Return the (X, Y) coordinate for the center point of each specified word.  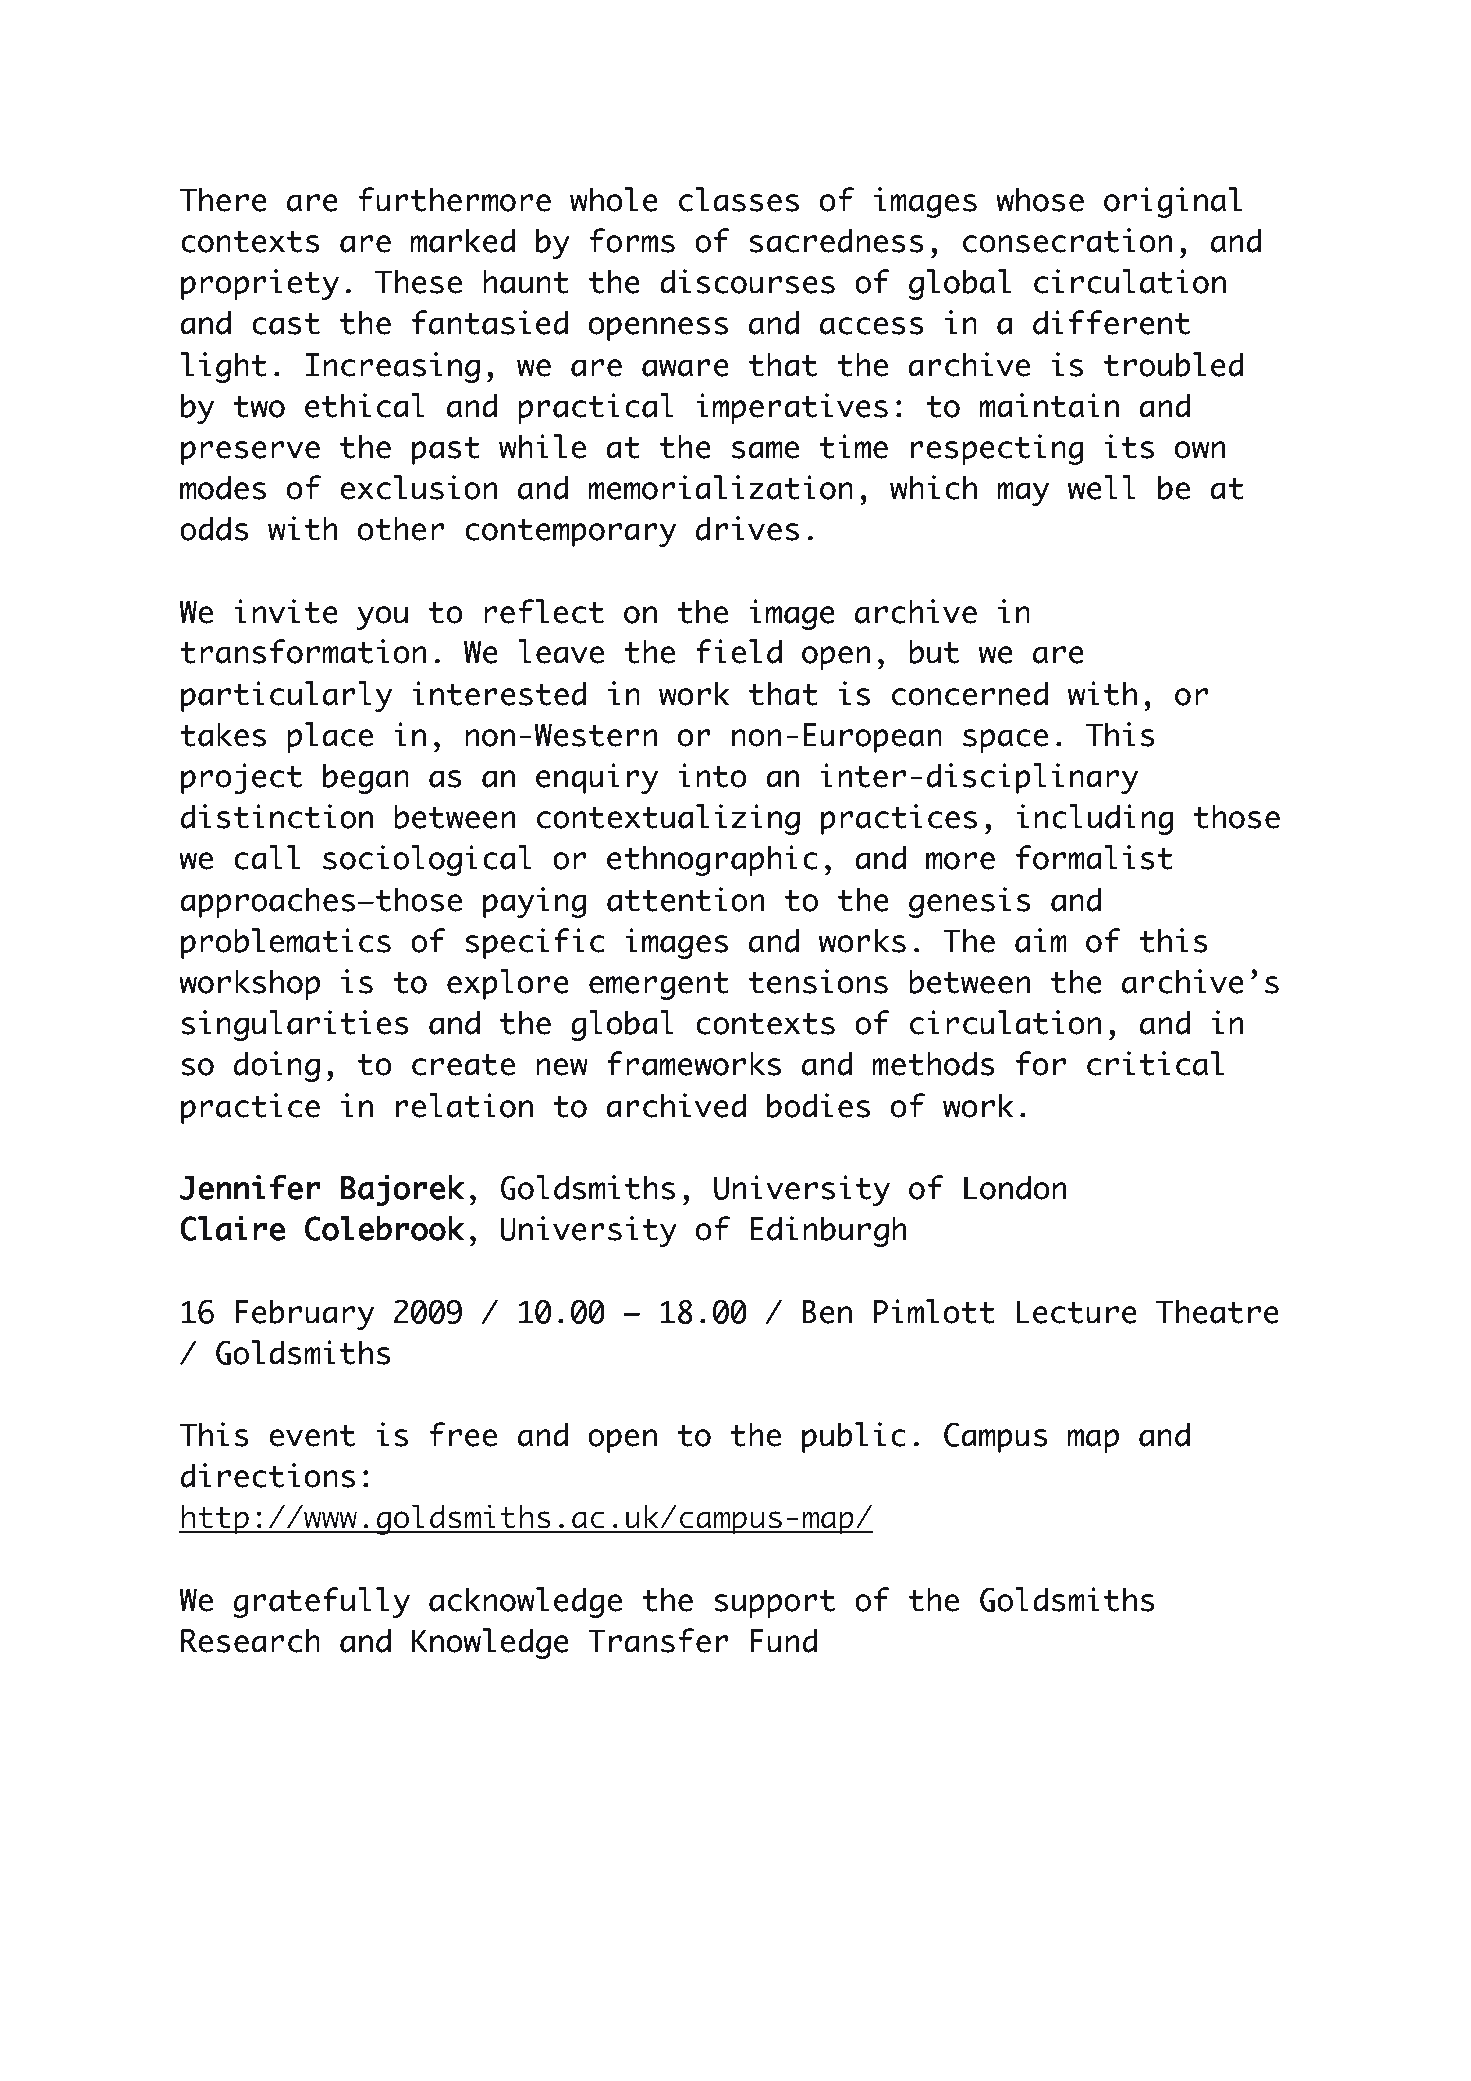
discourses (747, 281)
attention (686, 899)
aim (1041, 940)
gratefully (322, 1602)
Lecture (1076, 1312)
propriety (260, 284)
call (267, 857)
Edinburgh (829, 1231)
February (304, 1314)
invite (286, 611)
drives (747, 528)
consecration (1068, 240)
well (1102, 487)
